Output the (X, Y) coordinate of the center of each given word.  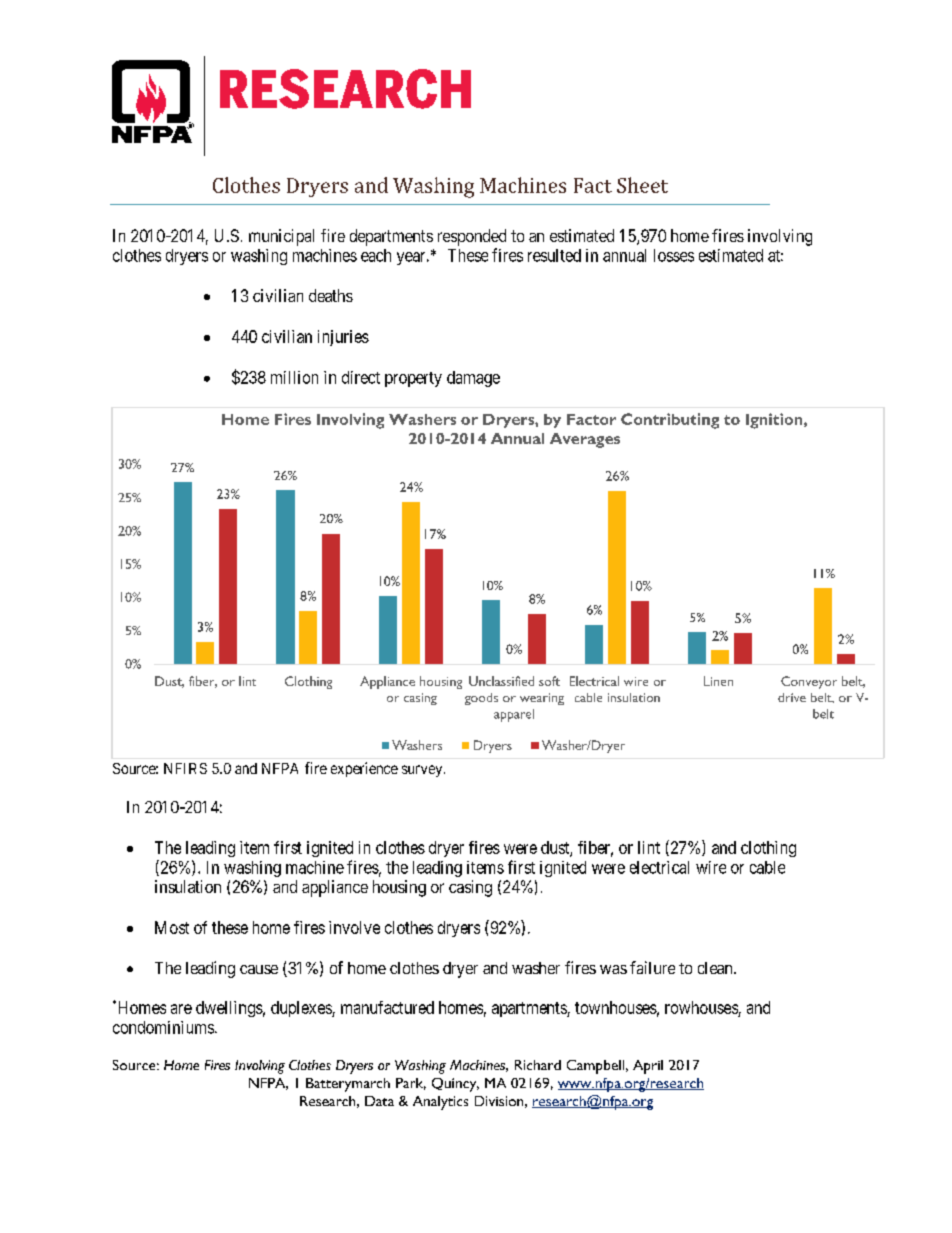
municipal (281, 237)
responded (472, 237)
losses (674, 255)
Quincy (455, 1085)
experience (364, 769)
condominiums (163, 1027)
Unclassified (501, 681)
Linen (718, 681)
